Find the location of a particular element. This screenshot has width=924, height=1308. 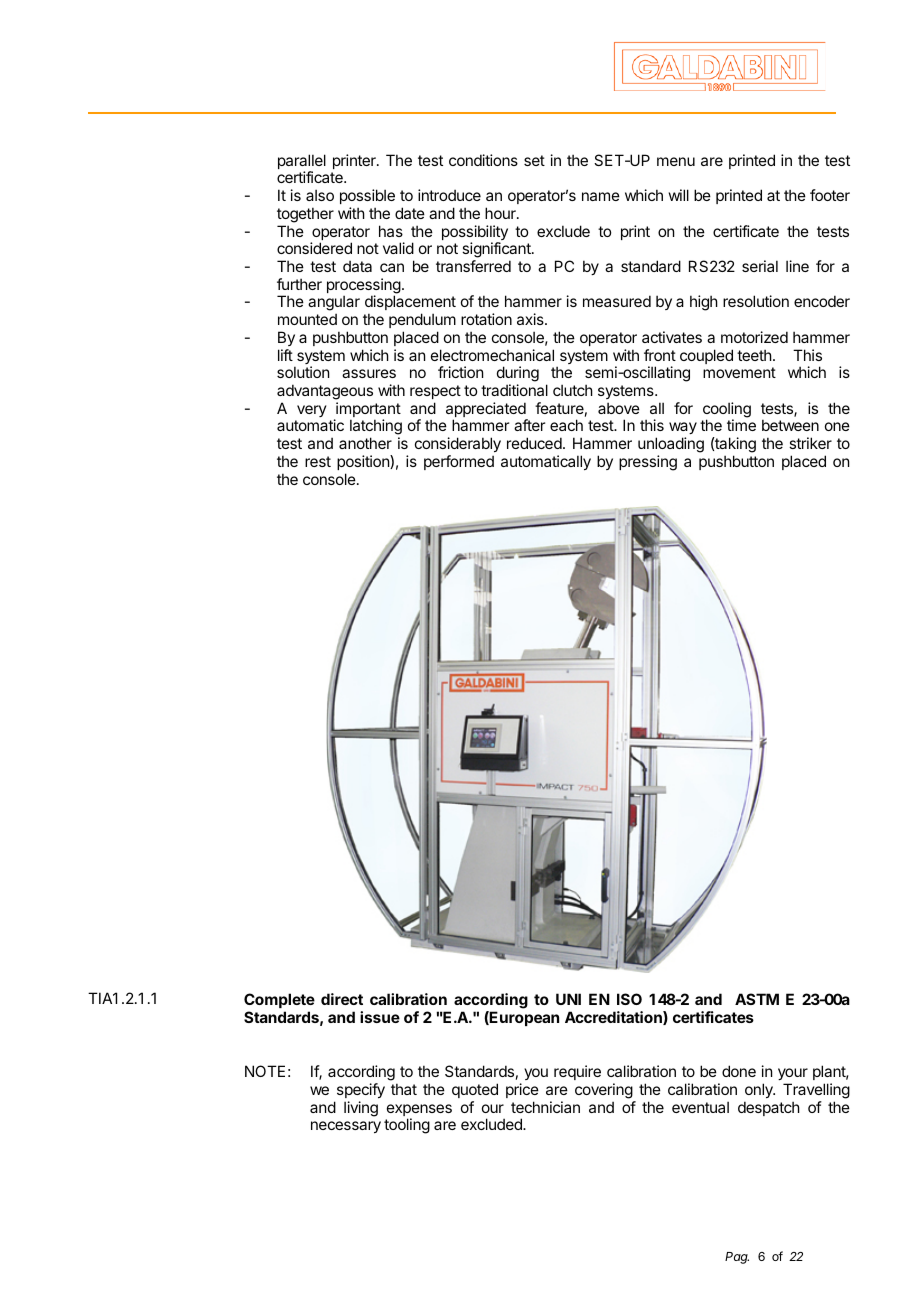

striker is located at coordinates (810, 443).
